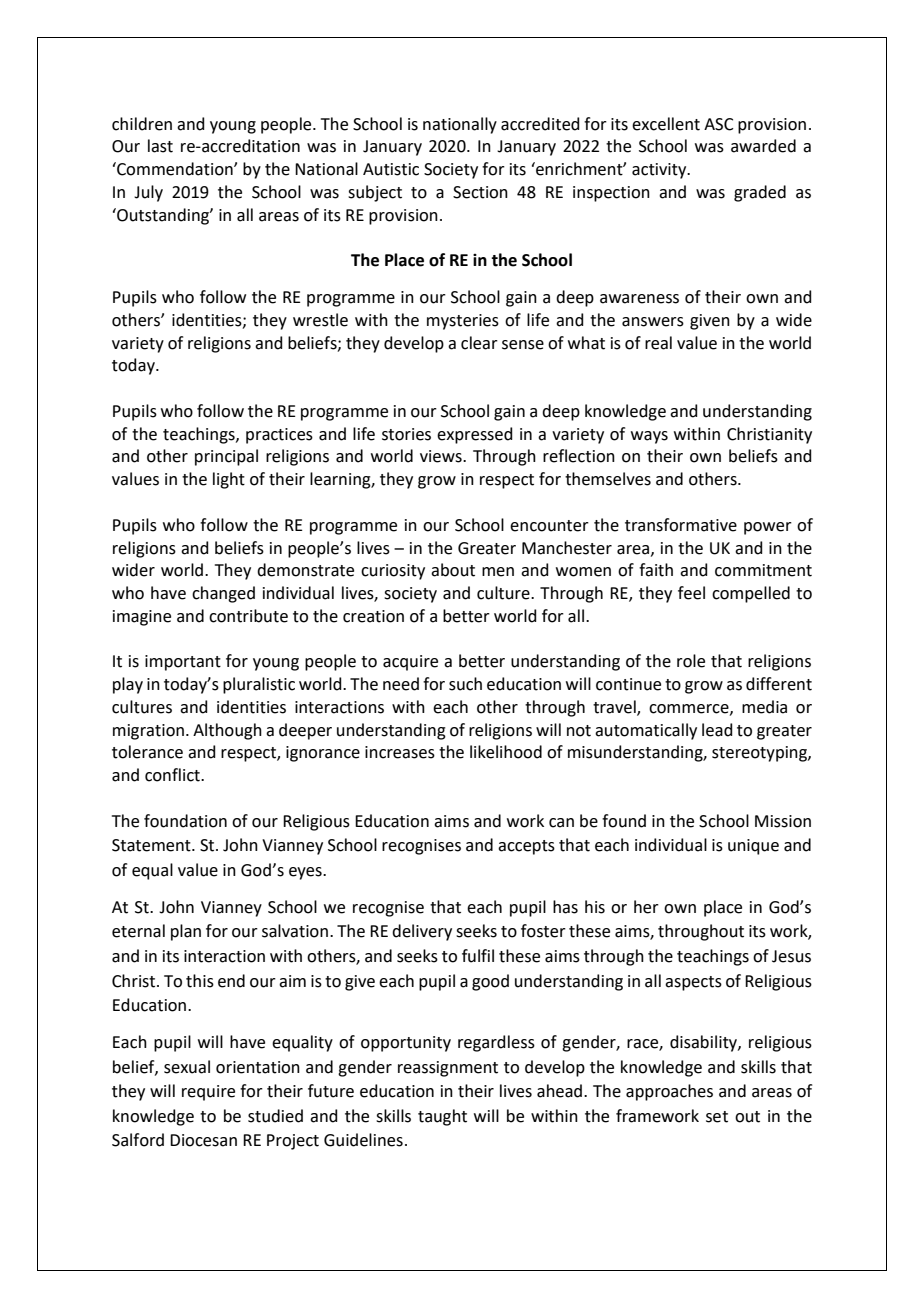 The image size is (924, 1308). Describe the element at coordinates (208, 1093) in the page. I see `require` at that location.
